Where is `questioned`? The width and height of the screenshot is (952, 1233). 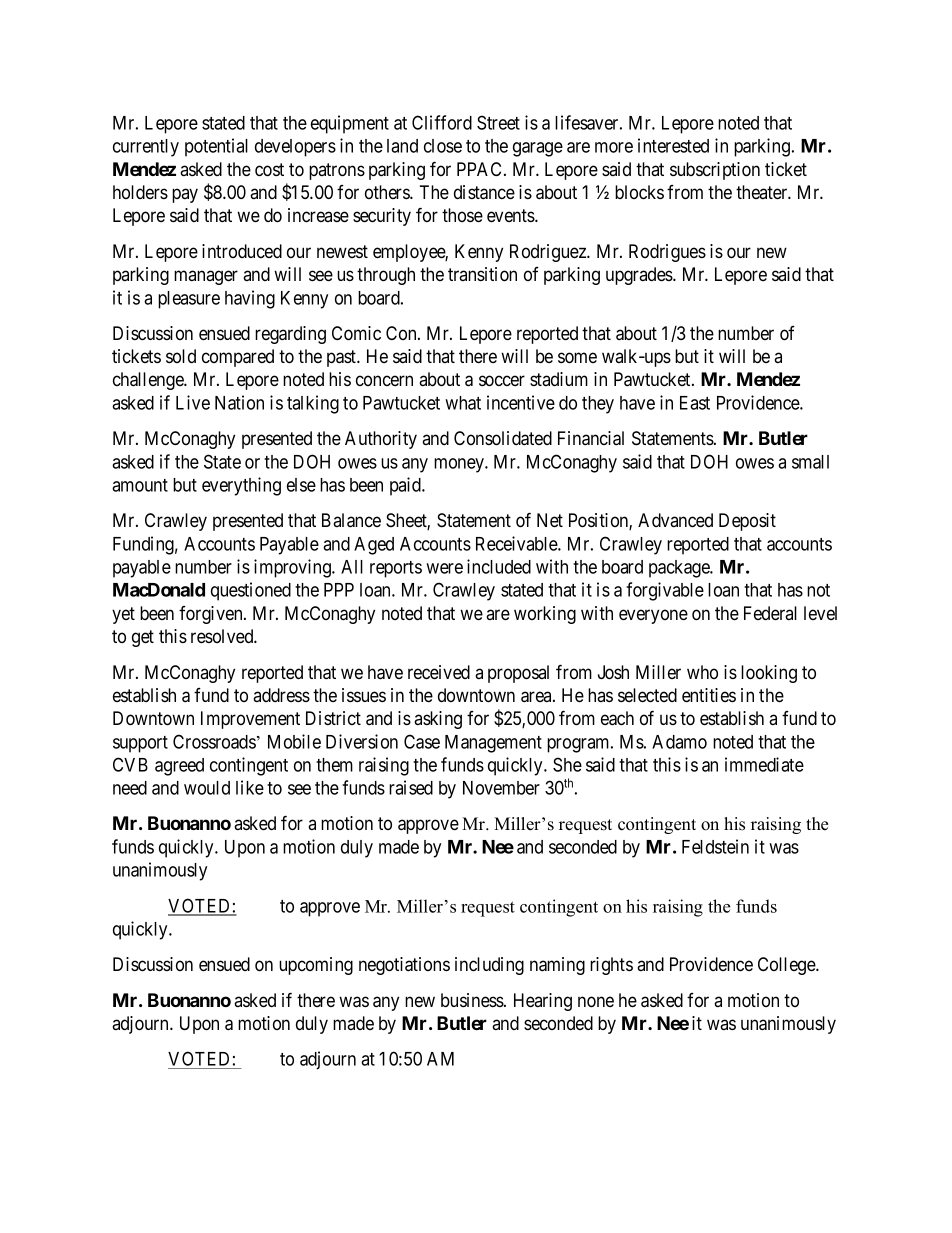
questioned is located at coordinates (251, 591).
